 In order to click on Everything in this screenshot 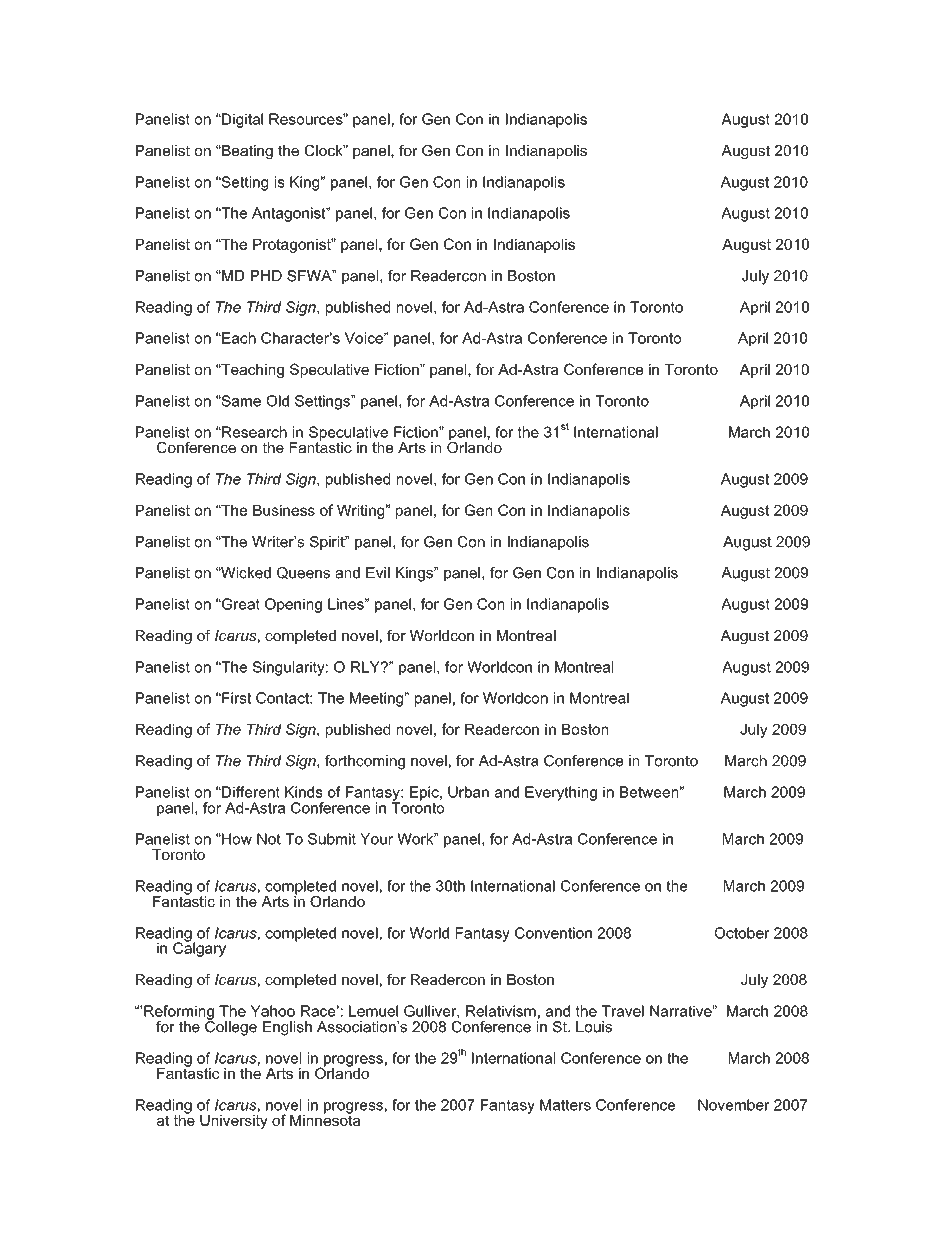, I will do `click(561, 793)`.
